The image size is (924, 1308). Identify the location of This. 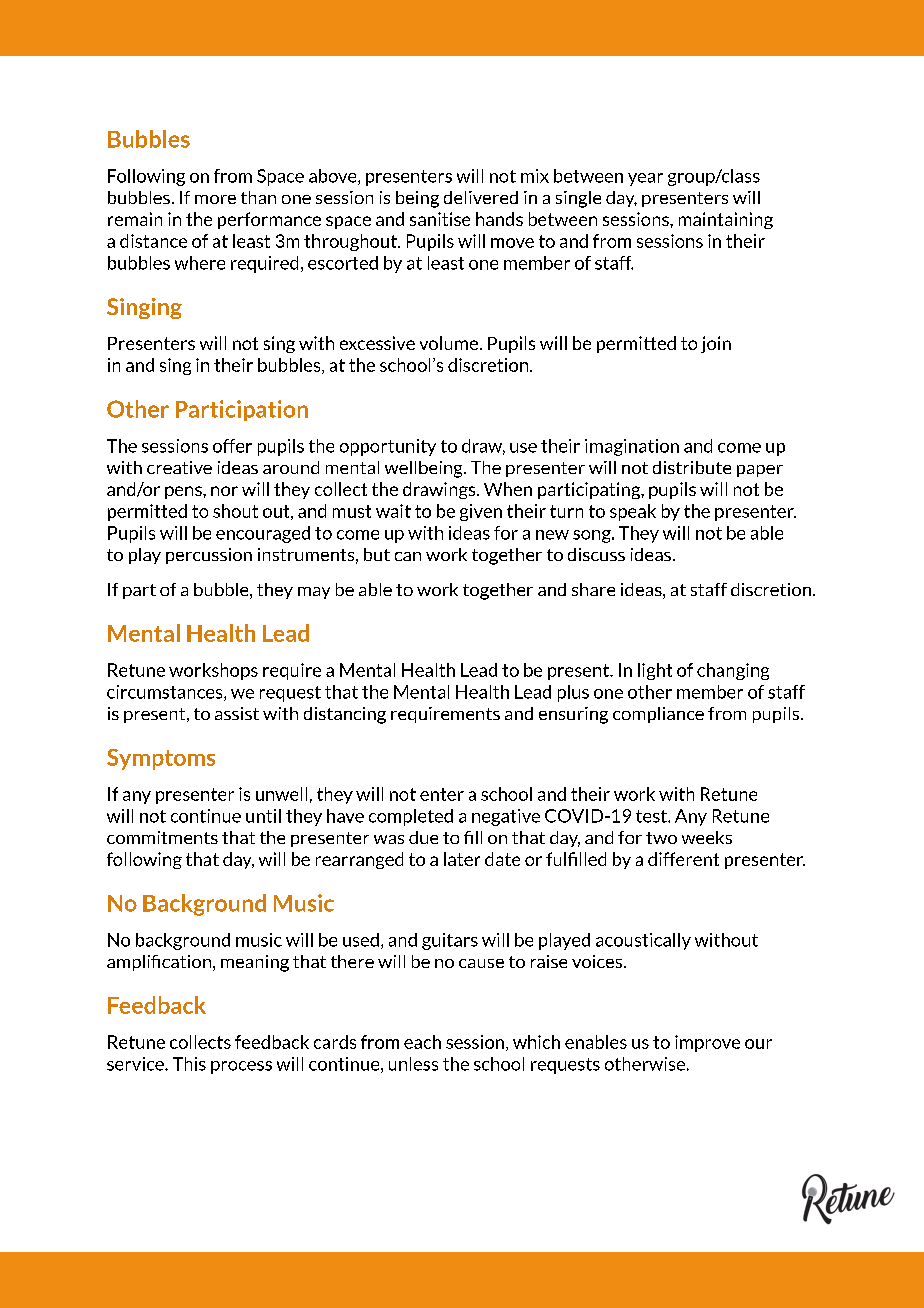
(189, 1064).
